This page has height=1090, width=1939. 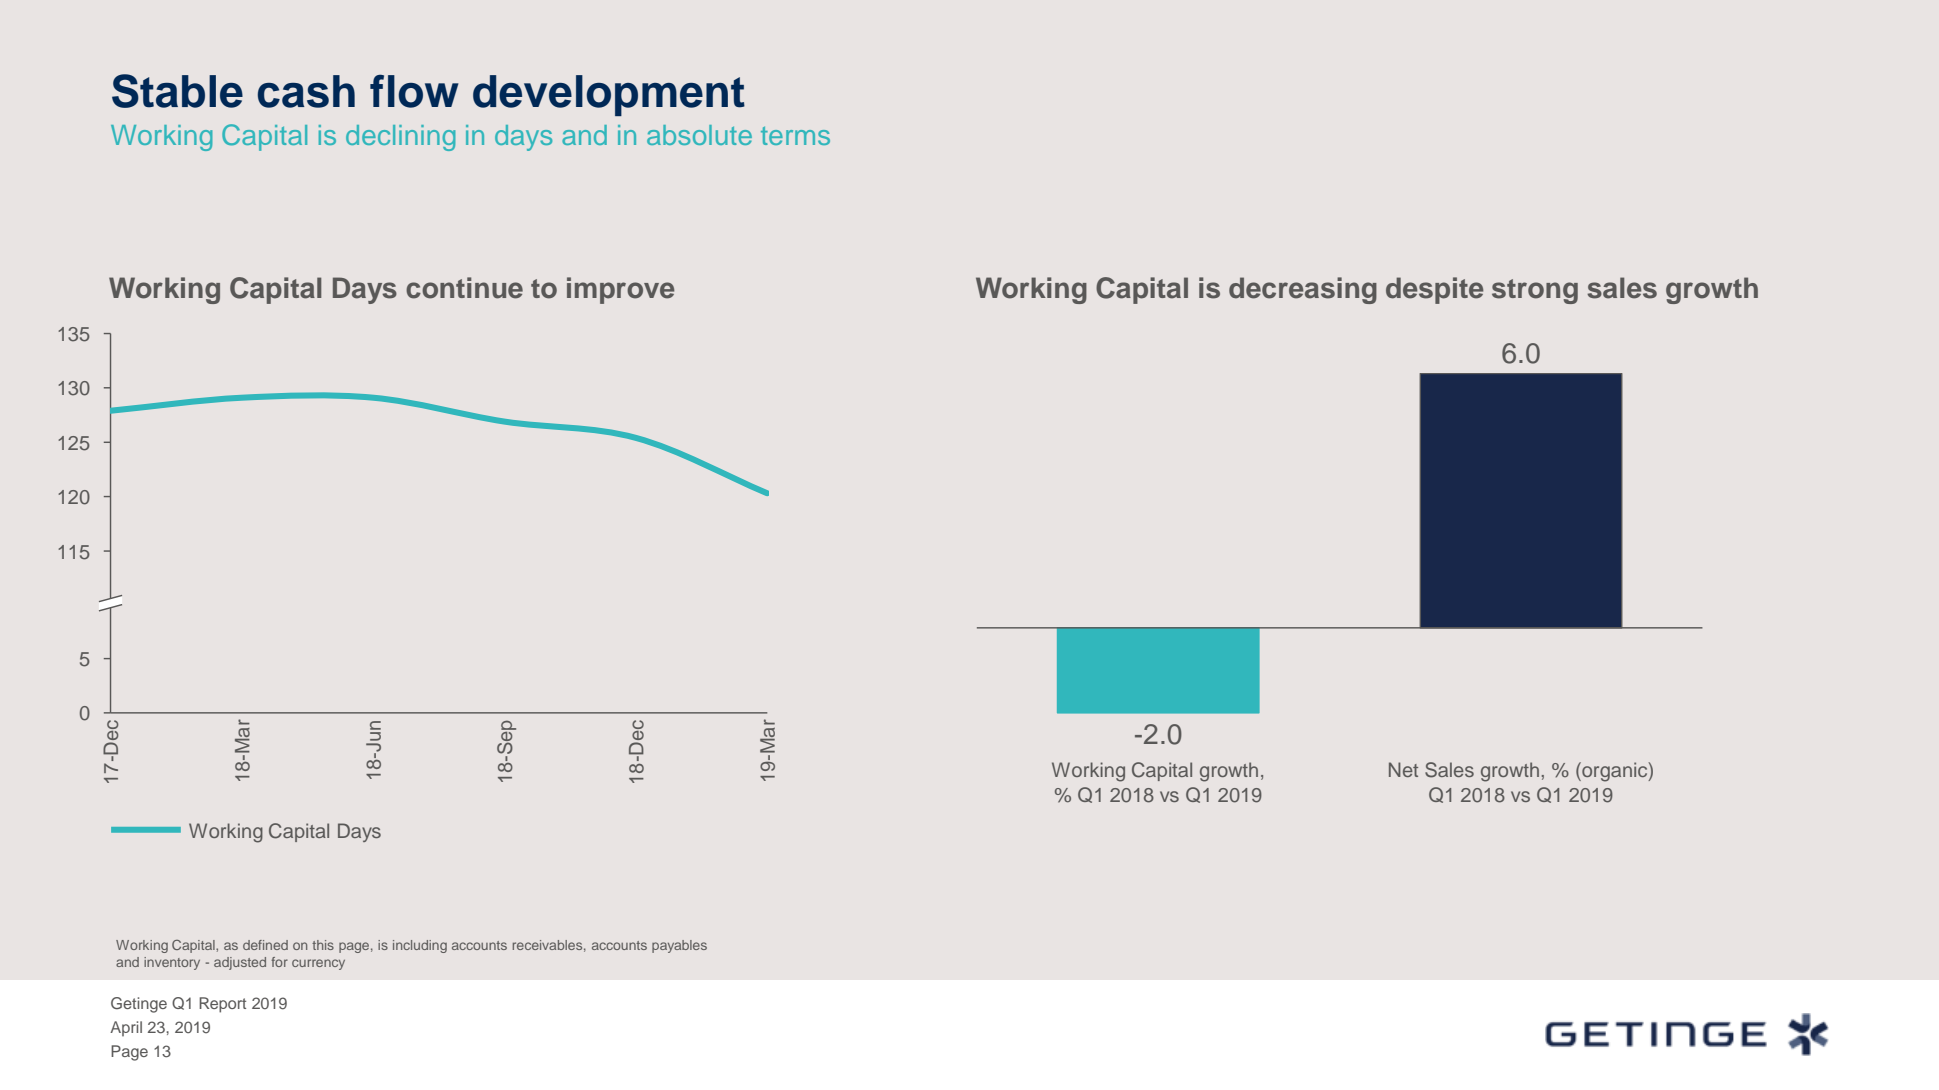 What do you see at coordinates (306, 91) in the page?
I see `cash` at bounding box center [306, 91].
